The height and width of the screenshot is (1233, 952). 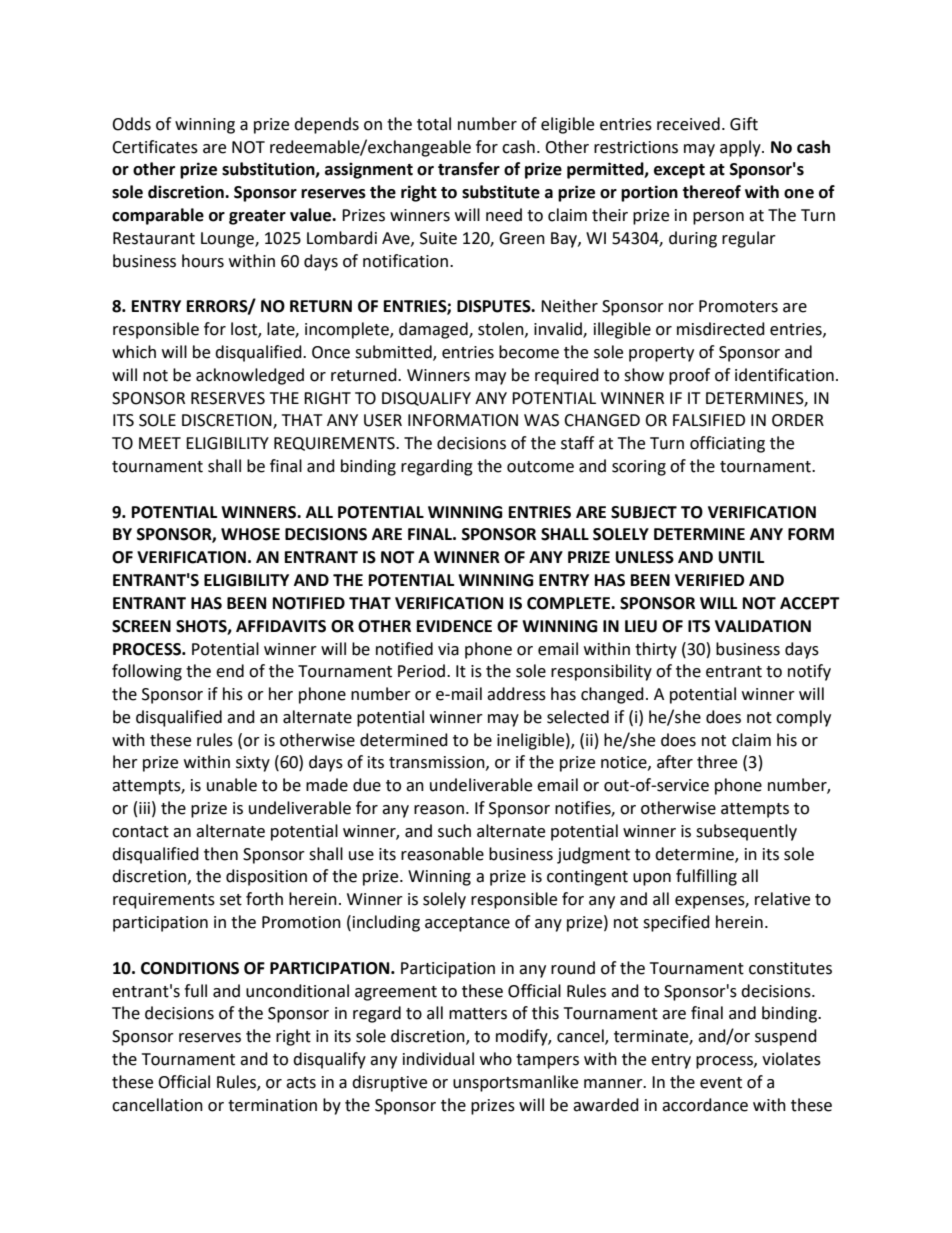 What do you see at coordinates (272, 1105) in the screenshot?
I see `termination` at bounding box center [272, 1105].
